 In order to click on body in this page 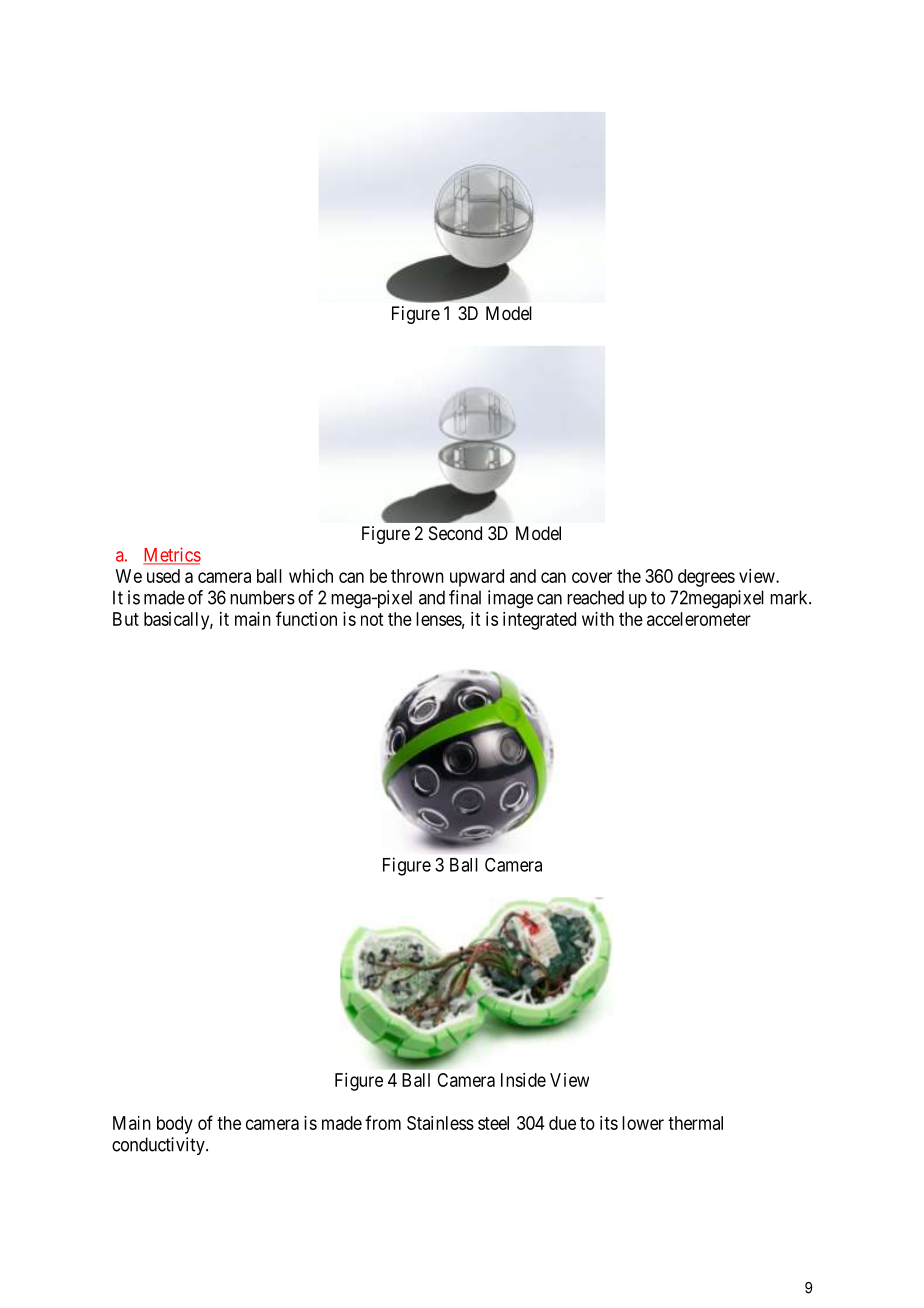, I will do `click(175, 1125)`.
